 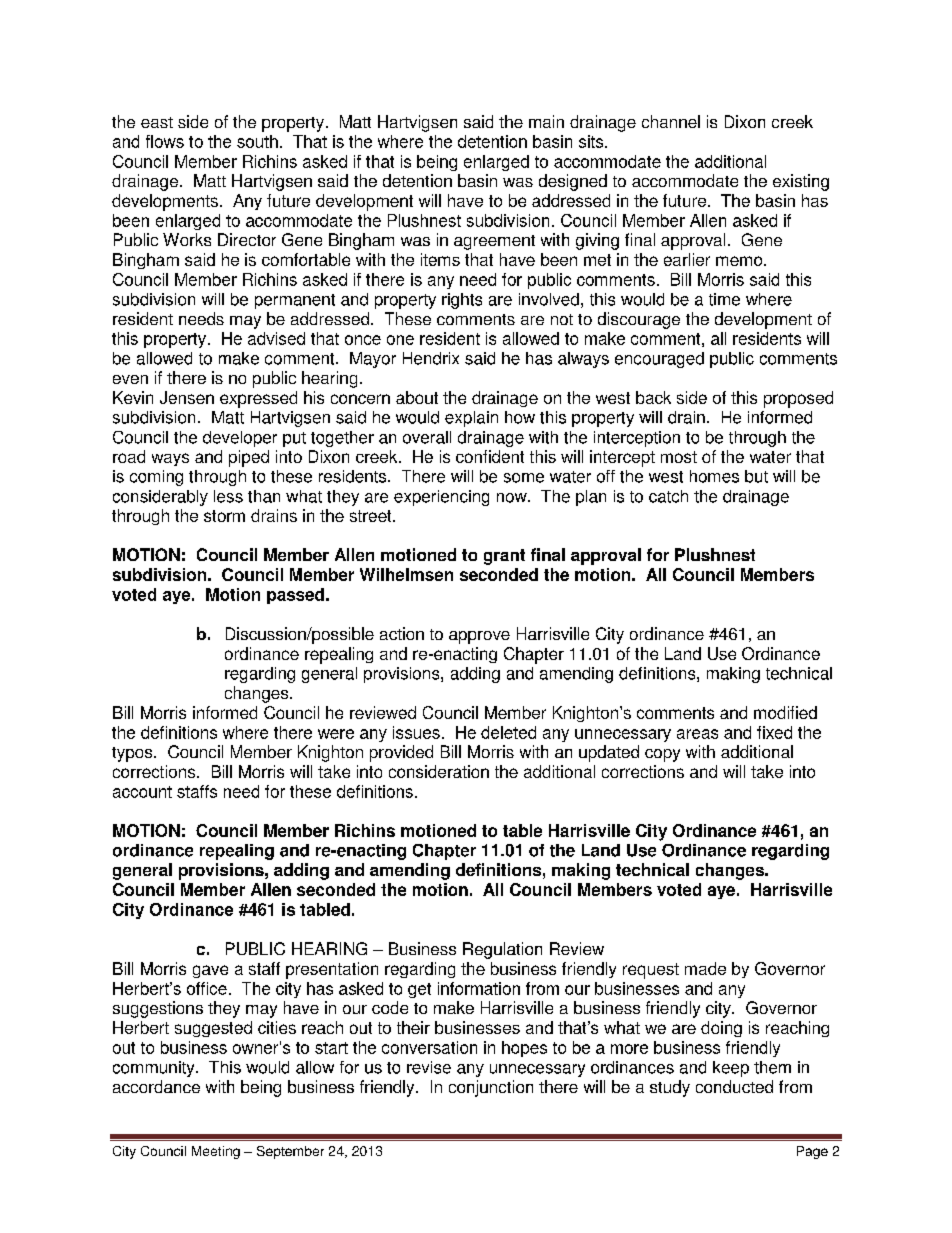 What do you see at coordinates (705, 968) in the document?
I see `made` at bounding box center [705, 968].
